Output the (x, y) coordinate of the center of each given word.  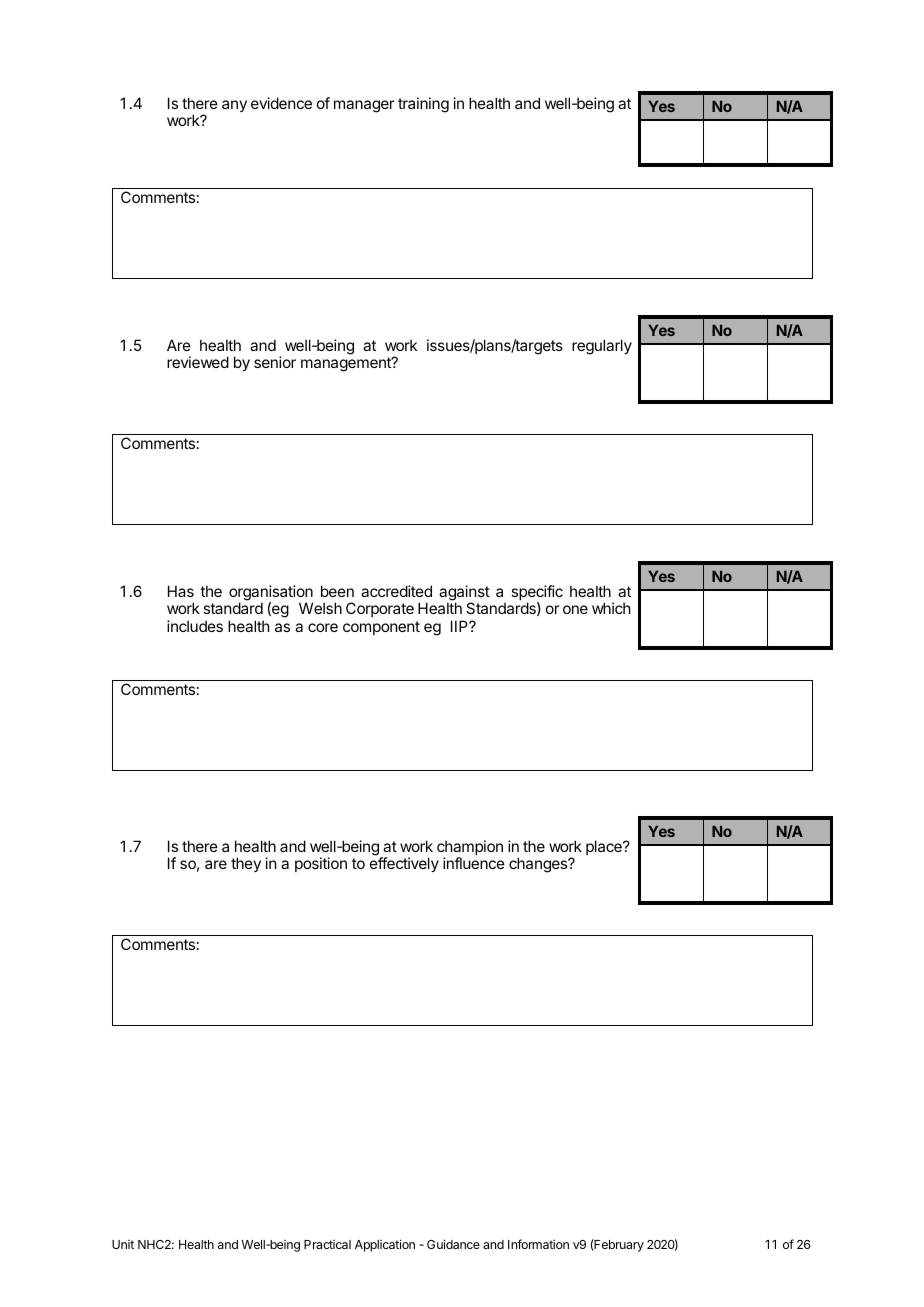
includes (195, 626)
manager (364, 106)
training (423, 105)
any (234, 106)
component (381, 628)
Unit (123, 1244)
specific (537, 594)
